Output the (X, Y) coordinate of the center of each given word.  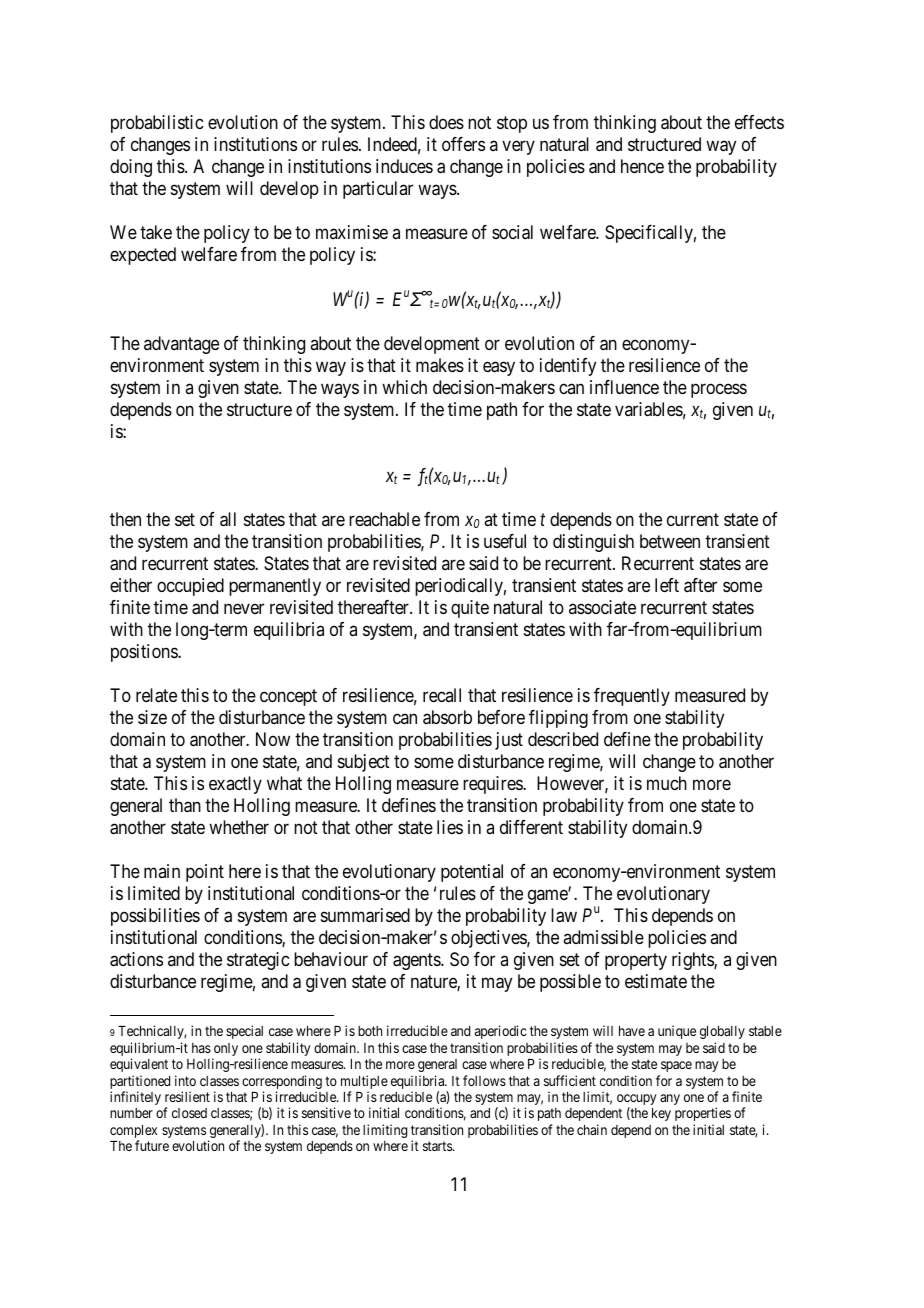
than (185, 805)
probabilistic (157, 124)
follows (484, 1080)
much (667, 783)
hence (642, 166)
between (670, 541)
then (125, 519)
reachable (384, 519)
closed (189, 1113)
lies (450, 827)
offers (463, 144)
